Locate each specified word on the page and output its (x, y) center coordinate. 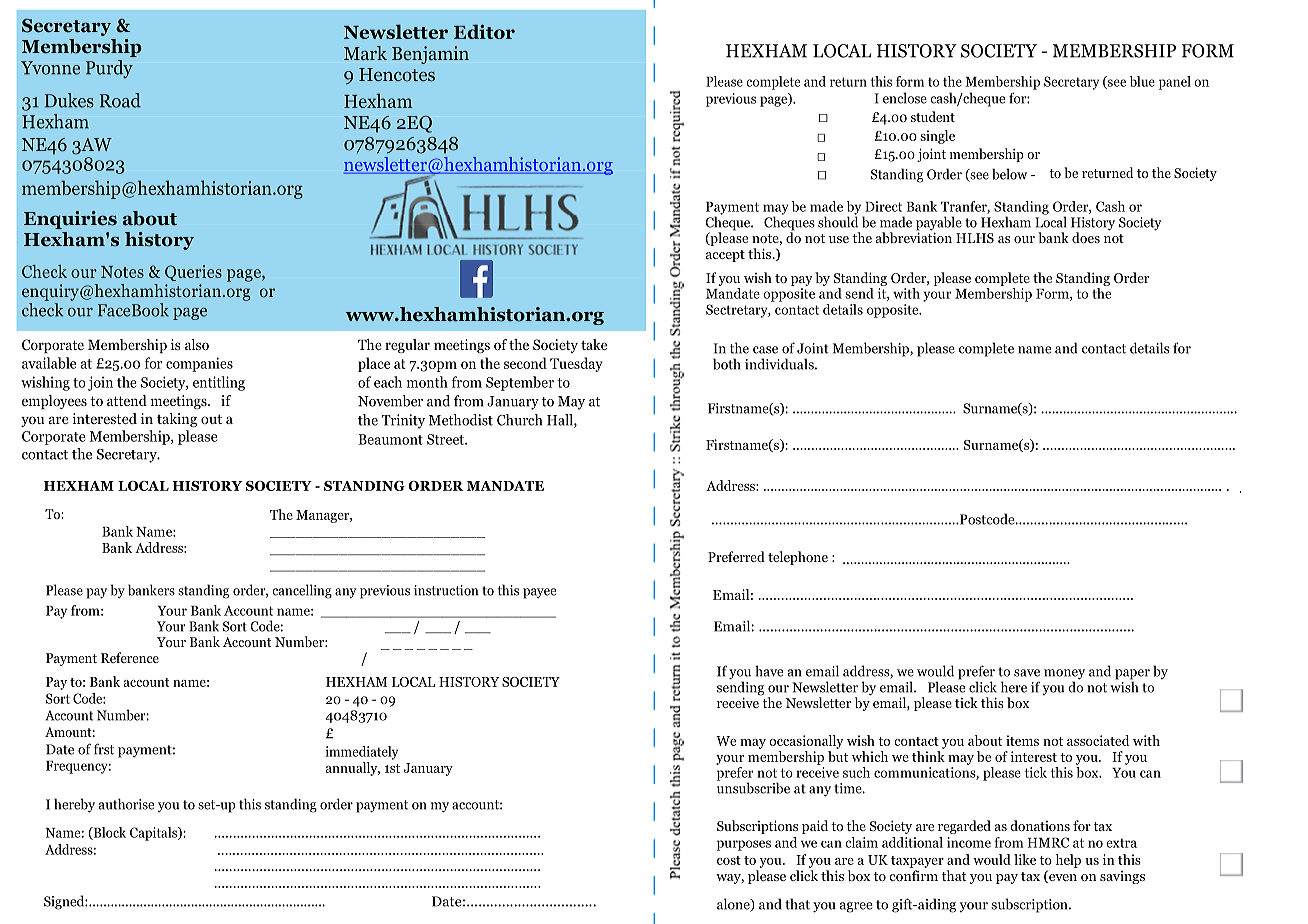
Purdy (109, 69)
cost (729, 860)
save (1027, 673)
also (197, 344)
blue (1142, 81)
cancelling (302, 591)
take (594, 344)
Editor (484, 31)
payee (539, 593)
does (1086, 237)
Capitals (154, 834)
